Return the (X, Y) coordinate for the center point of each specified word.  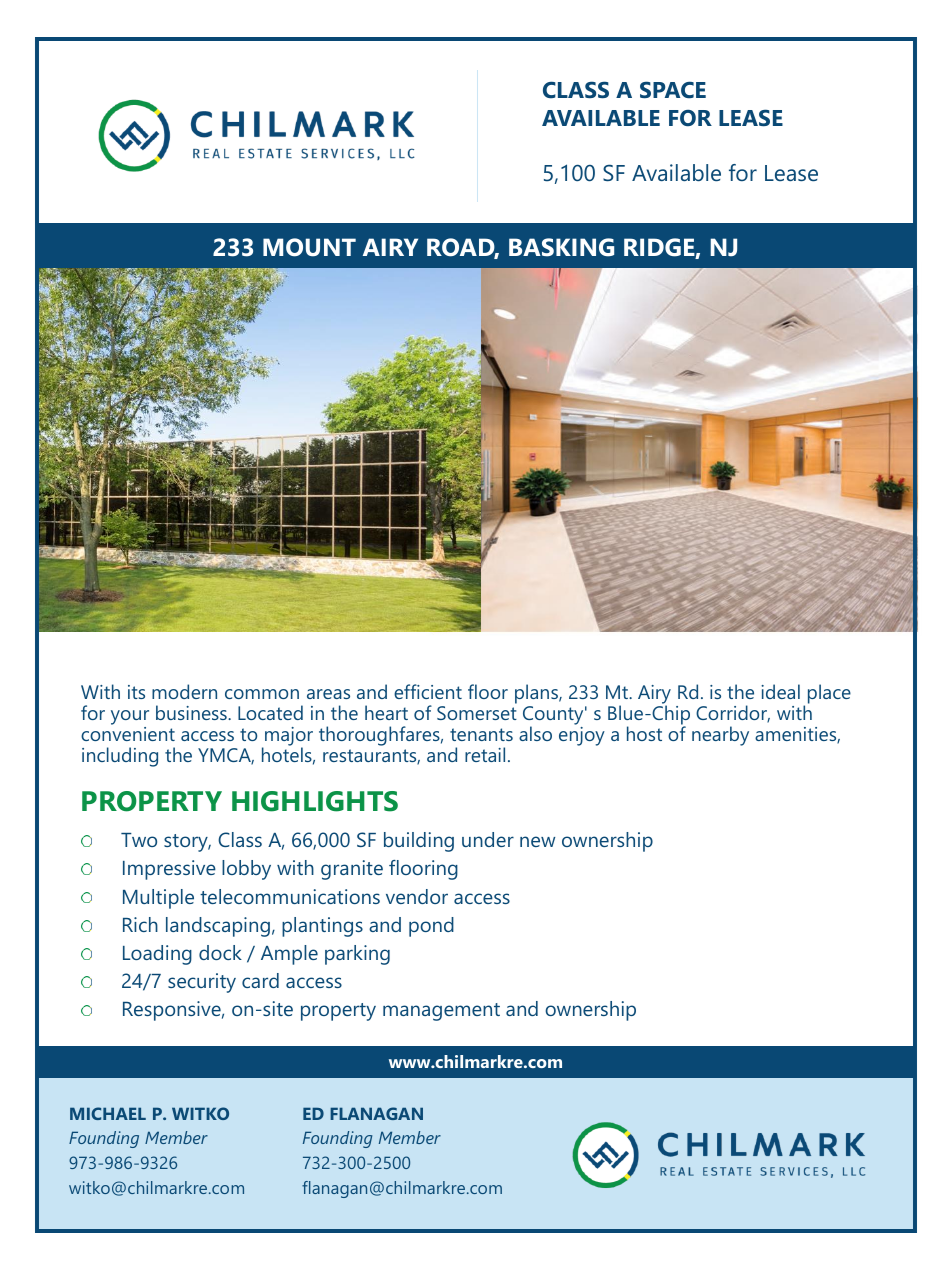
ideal (780, 691)
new (537, 841)
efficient (428, 691)
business (192, 712)
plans (537, 695)
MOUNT (309, 247)
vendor (417, 896)
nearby (720, 736)
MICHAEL (108, 1113)
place (829, 694)
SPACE (673, 90)
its (136, 692)
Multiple (158, 899)
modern (184, 691)
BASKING (561, 247)
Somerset (477, 713)
